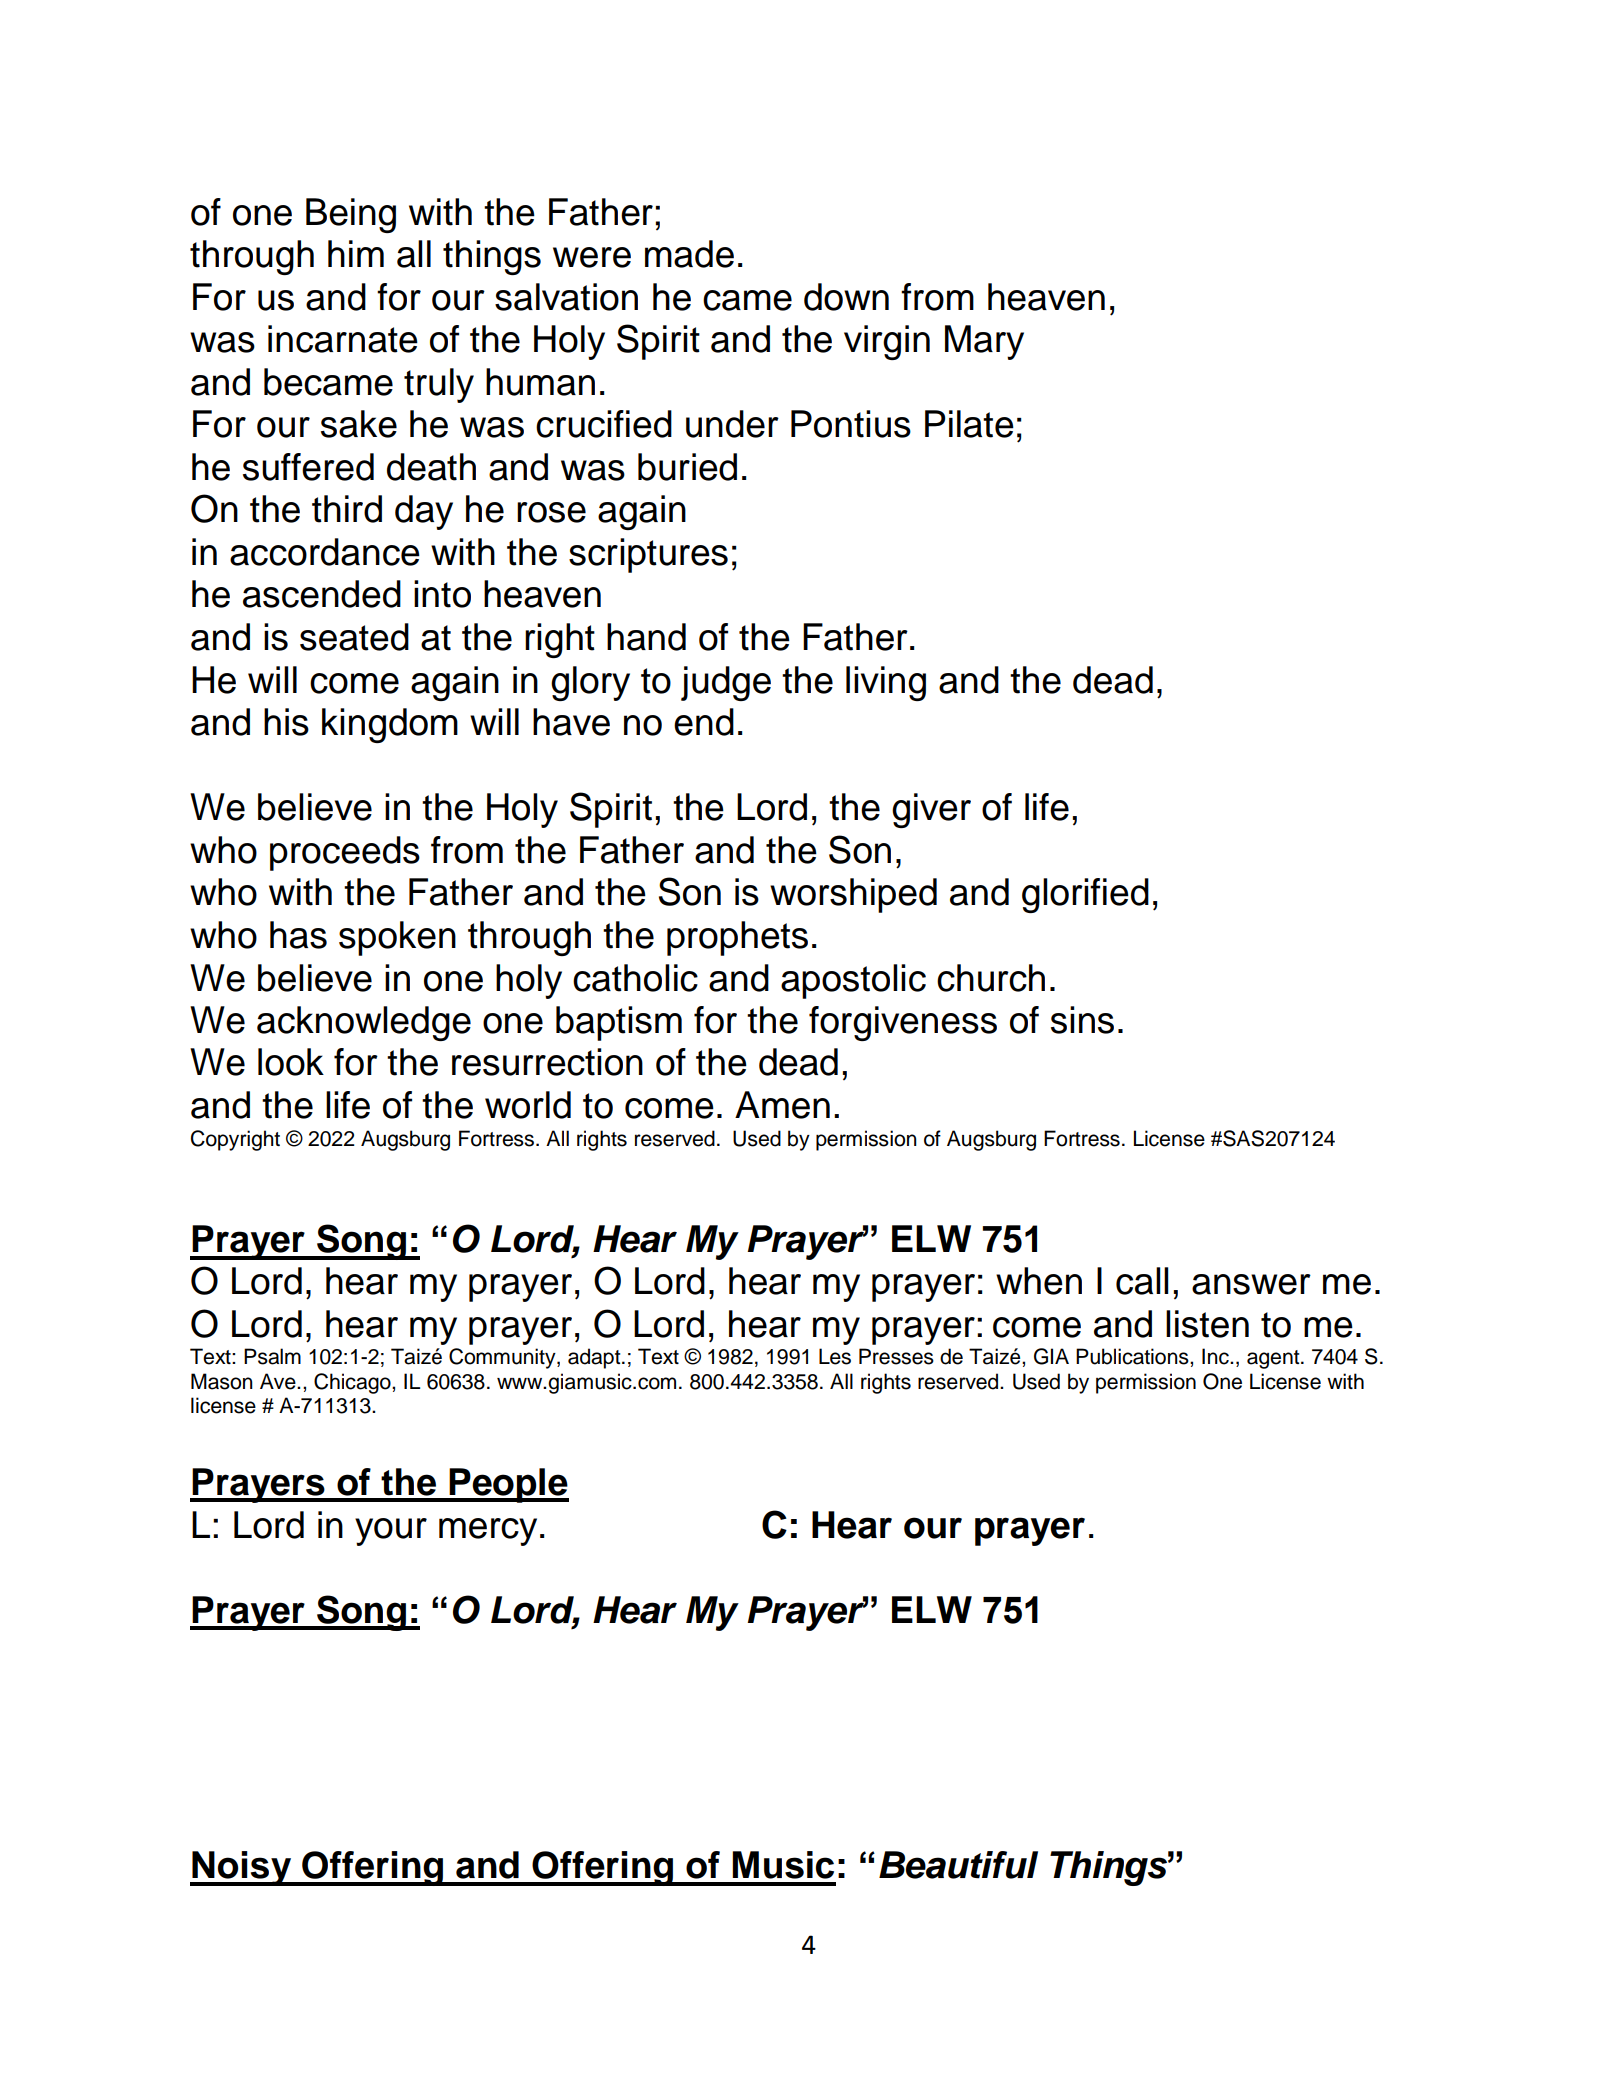 This screenshot has width=1617, height=2093. What do you see at coordinates (1133, 1356) in the screenshot?
I see `Publications` at bounding box center [1133, 1356].
